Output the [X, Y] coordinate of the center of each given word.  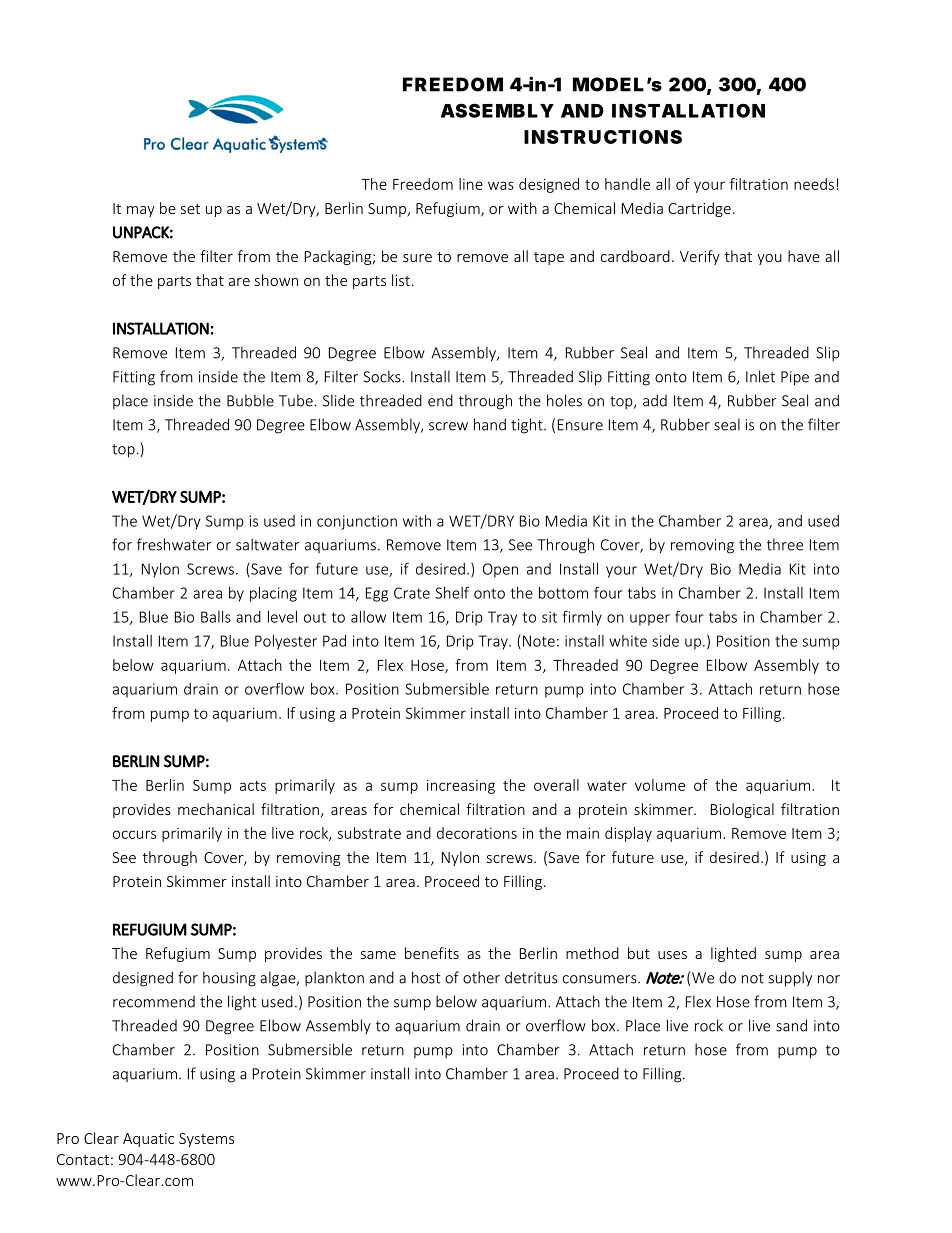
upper [650, 620]
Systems [206, 1140]
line [471, 184]
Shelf [452, 592]
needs [814, 184]
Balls [216, 617]
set [190, 209]
